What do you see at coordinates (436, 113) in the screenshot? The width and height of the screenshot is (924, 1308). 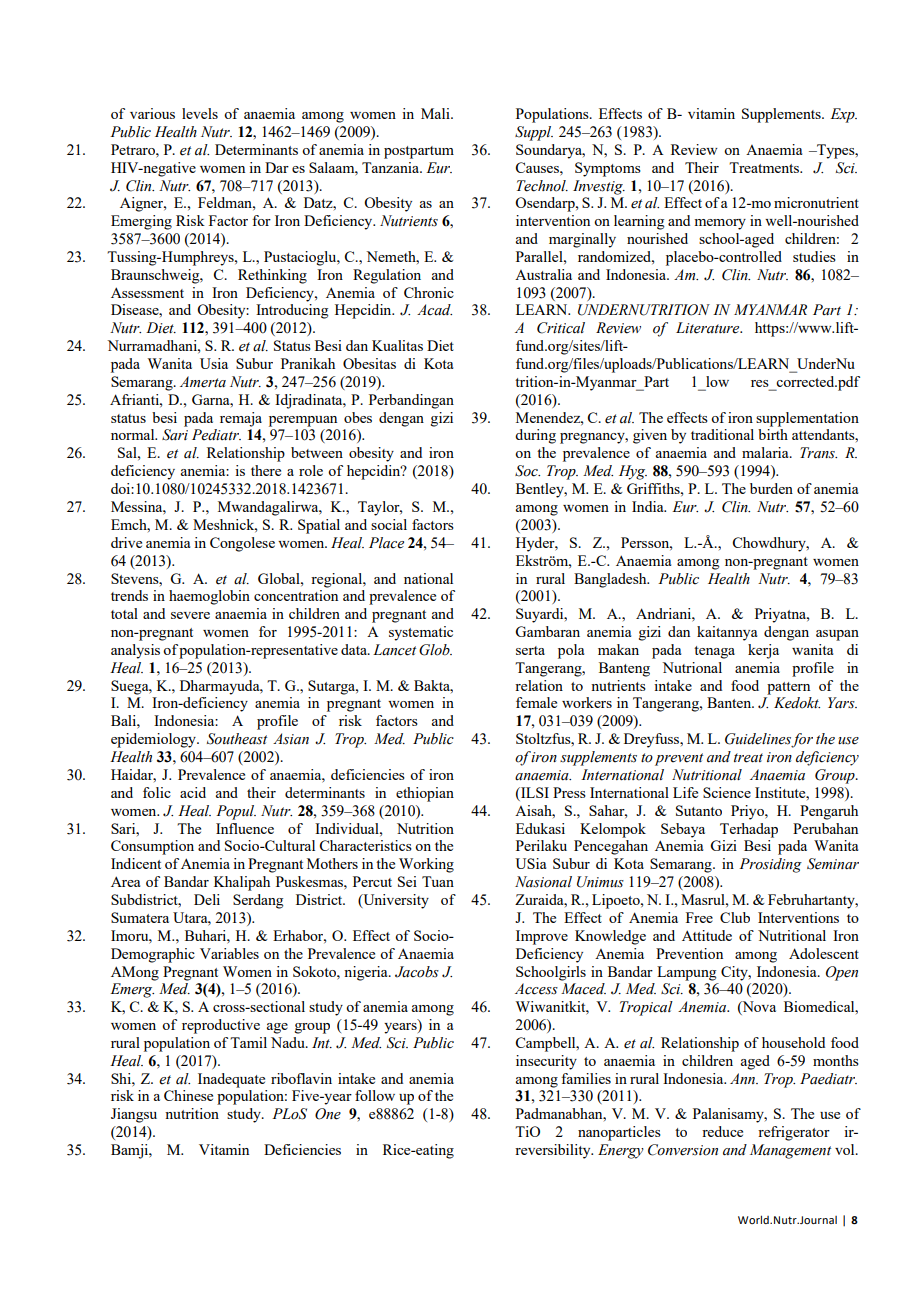 I see `Mali` at bounding box center [436, 113].
